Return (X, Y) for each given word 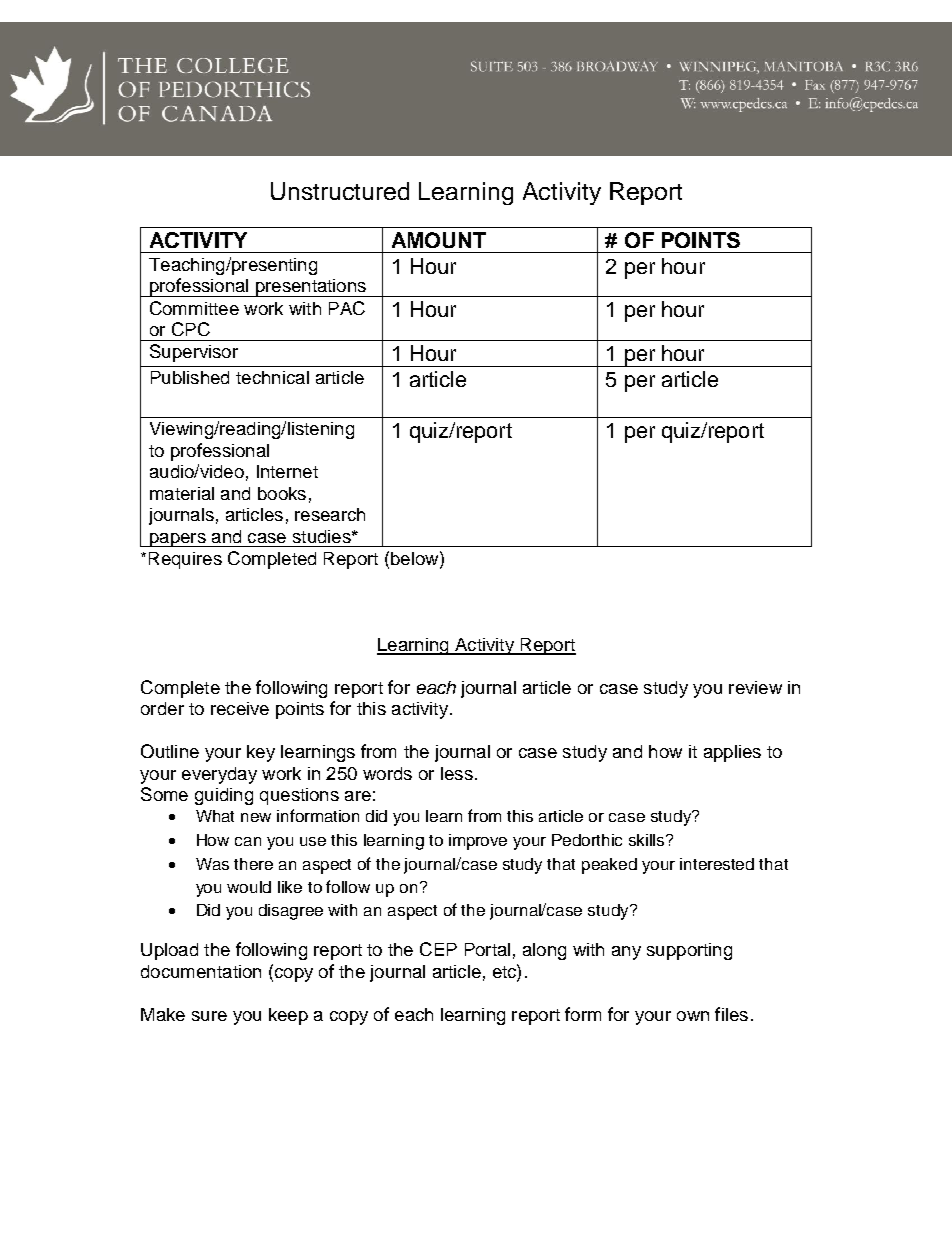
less (457, 773)
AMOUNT (439, 240)
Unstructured (340, 191)
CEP (438, 949)
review (755, 687)
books (282, 493)
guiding (224, 796)
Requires (185, 560)
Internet (287, 471)
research (330, 514)
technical (272, 377)
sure (209, 1016)
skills (648, 840)
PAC (347, 308)
